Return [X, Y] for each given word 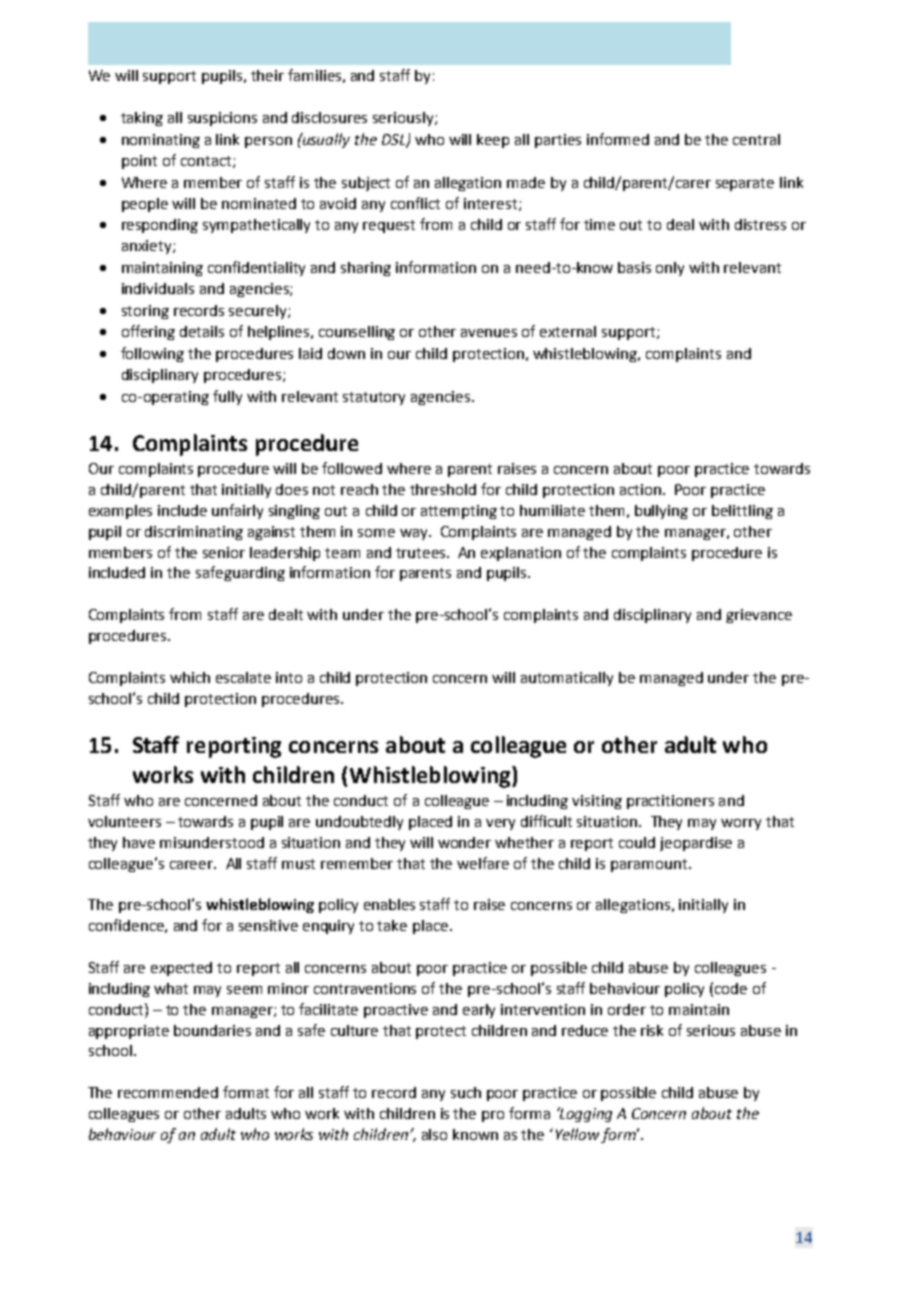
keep [493, 141]
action [640, 489]
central [756, 139]
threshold [443, 489]
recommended [168, 1092]
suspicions [222, 119]
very [500, 824]
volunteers [124, 821]
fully [227, 397]
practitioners [670, 802]
